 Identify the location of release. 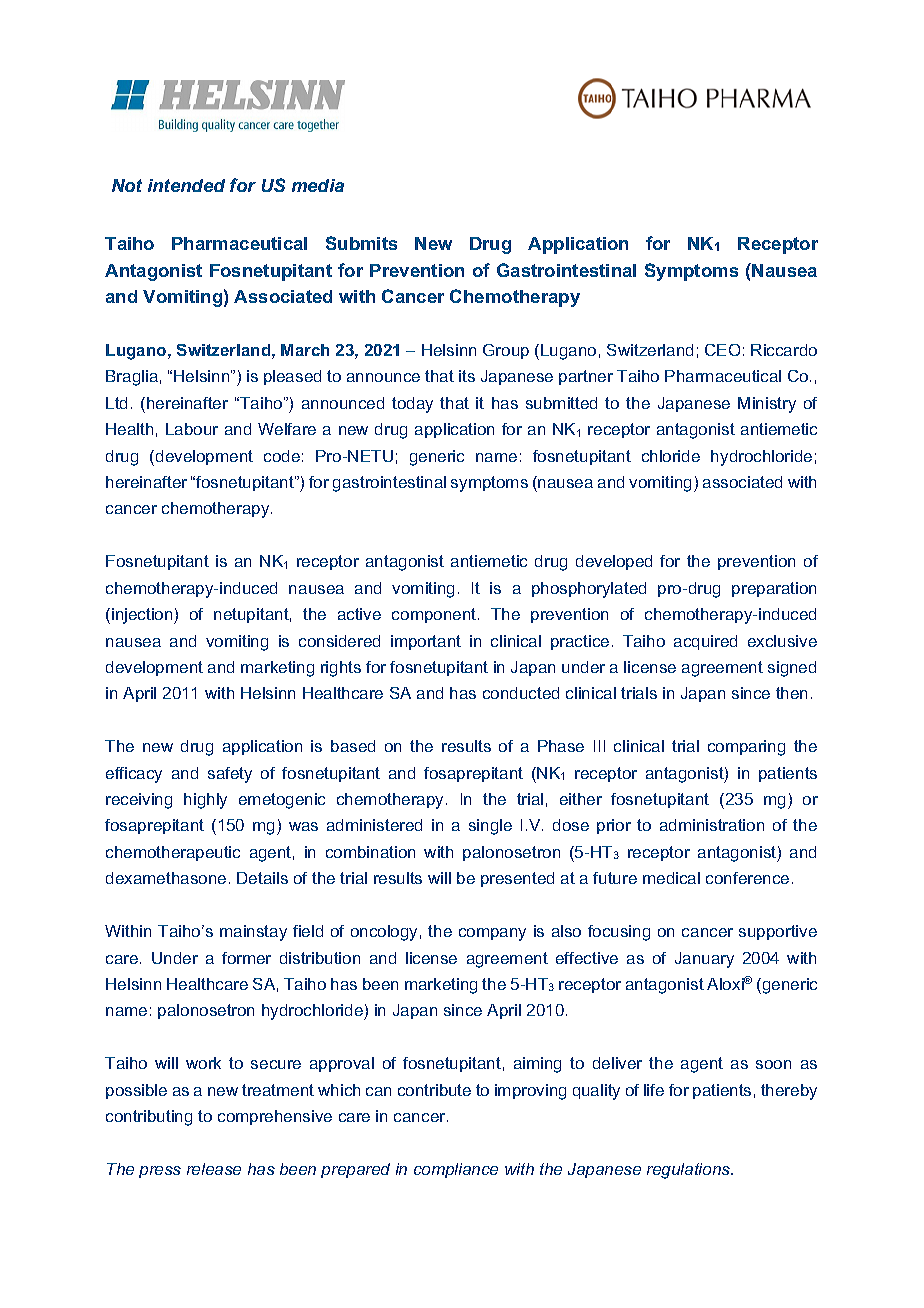
(214, 1169).
